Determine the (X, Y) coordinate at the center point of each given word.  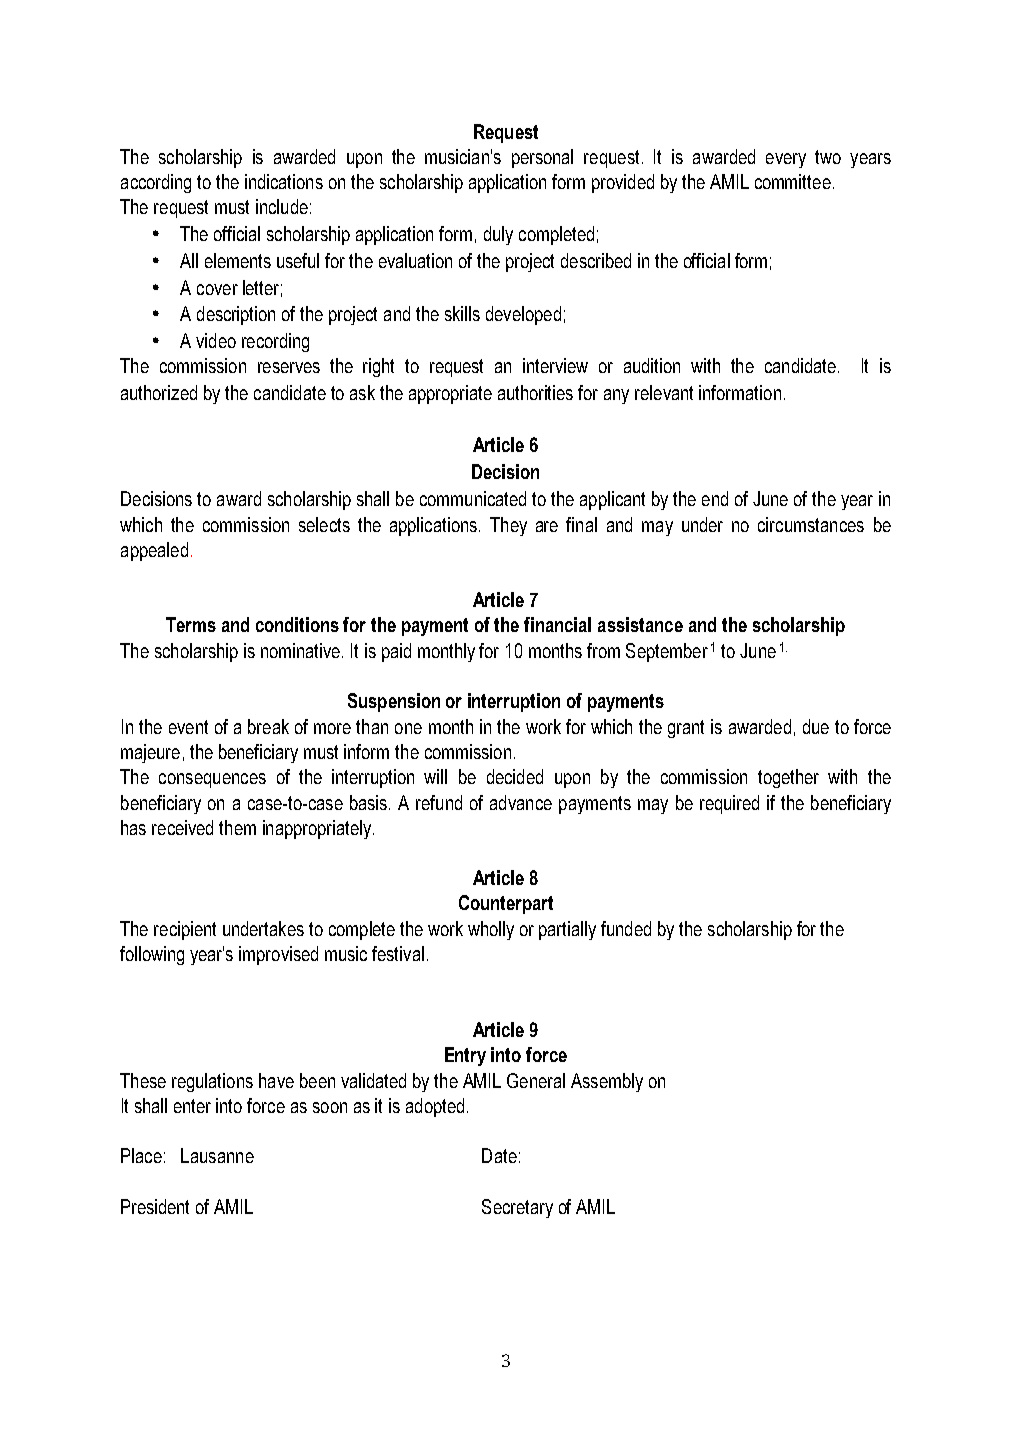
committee (793, 181)
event (188, 727)
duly (498, 235)
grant (686, 729)
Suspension (394, 702)
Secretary (517, 1208)
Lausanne (217, 1155)
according (156, 183)
